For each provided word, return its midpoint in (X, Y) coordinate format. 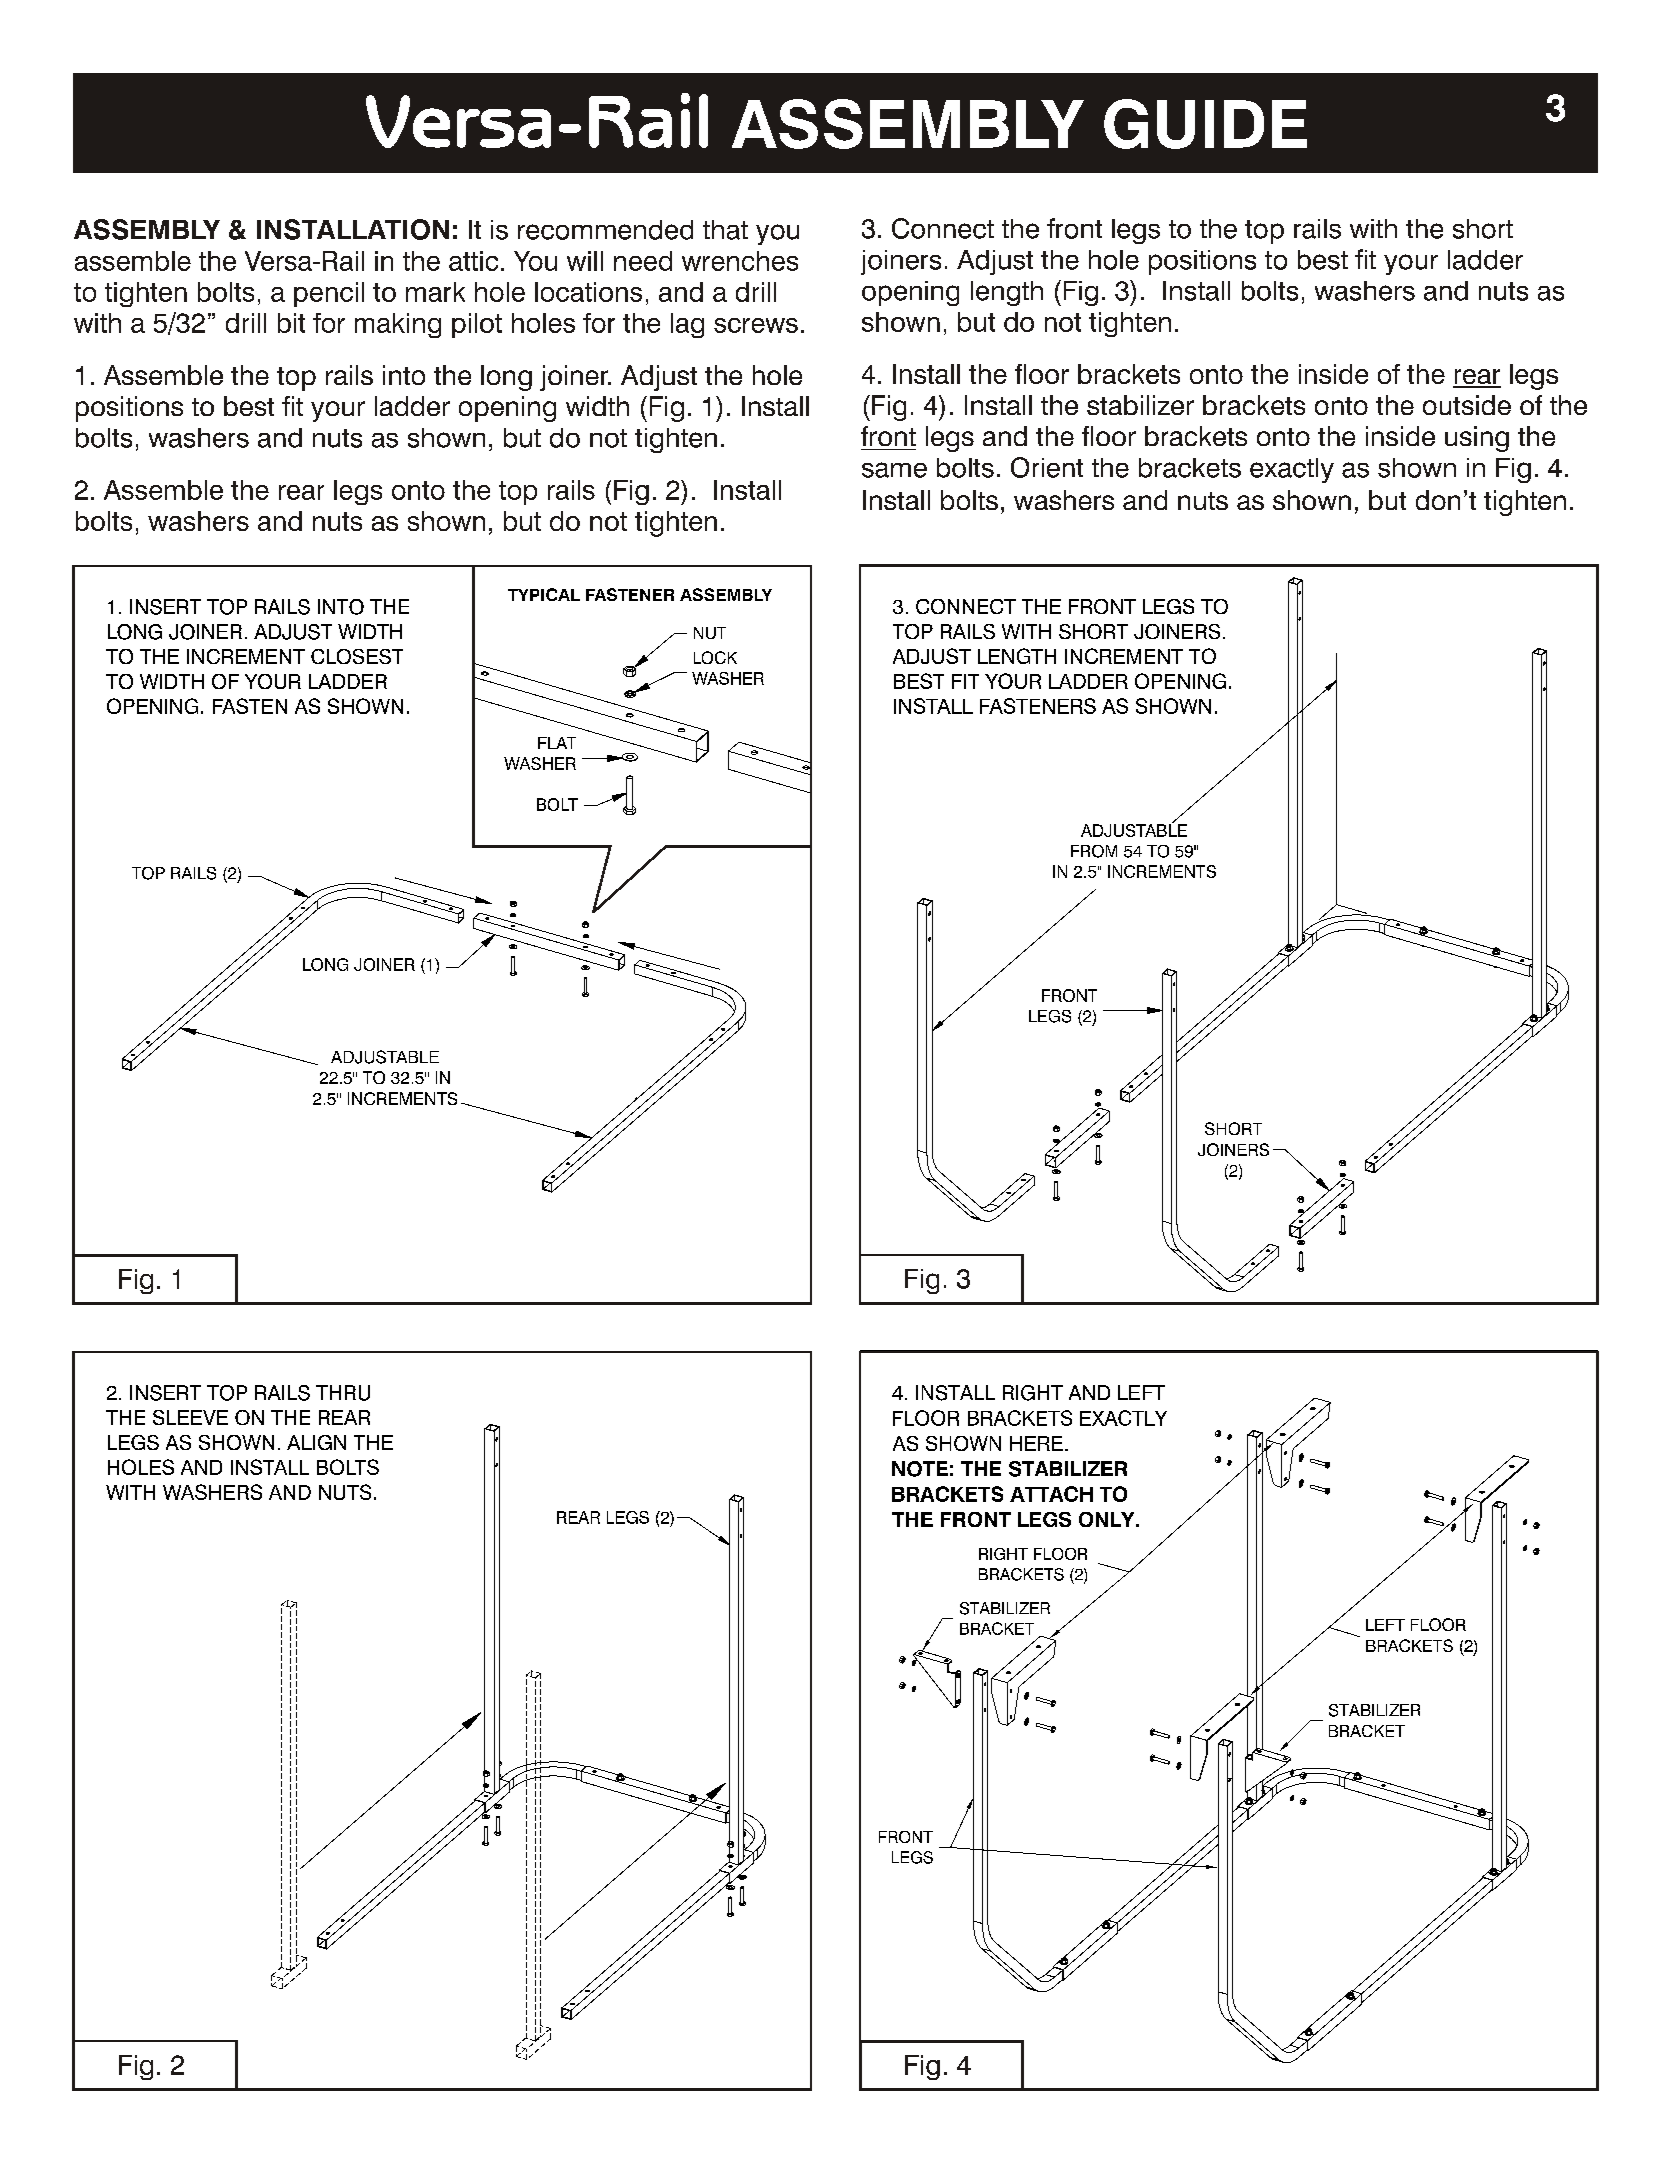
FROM (1094, 851)
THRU (343, 1393)
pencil (329, 294)
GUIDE (1205, 124)
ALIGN (316, 1442)
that (725, 230)
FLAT (557, 743)
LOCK (715, 657)
